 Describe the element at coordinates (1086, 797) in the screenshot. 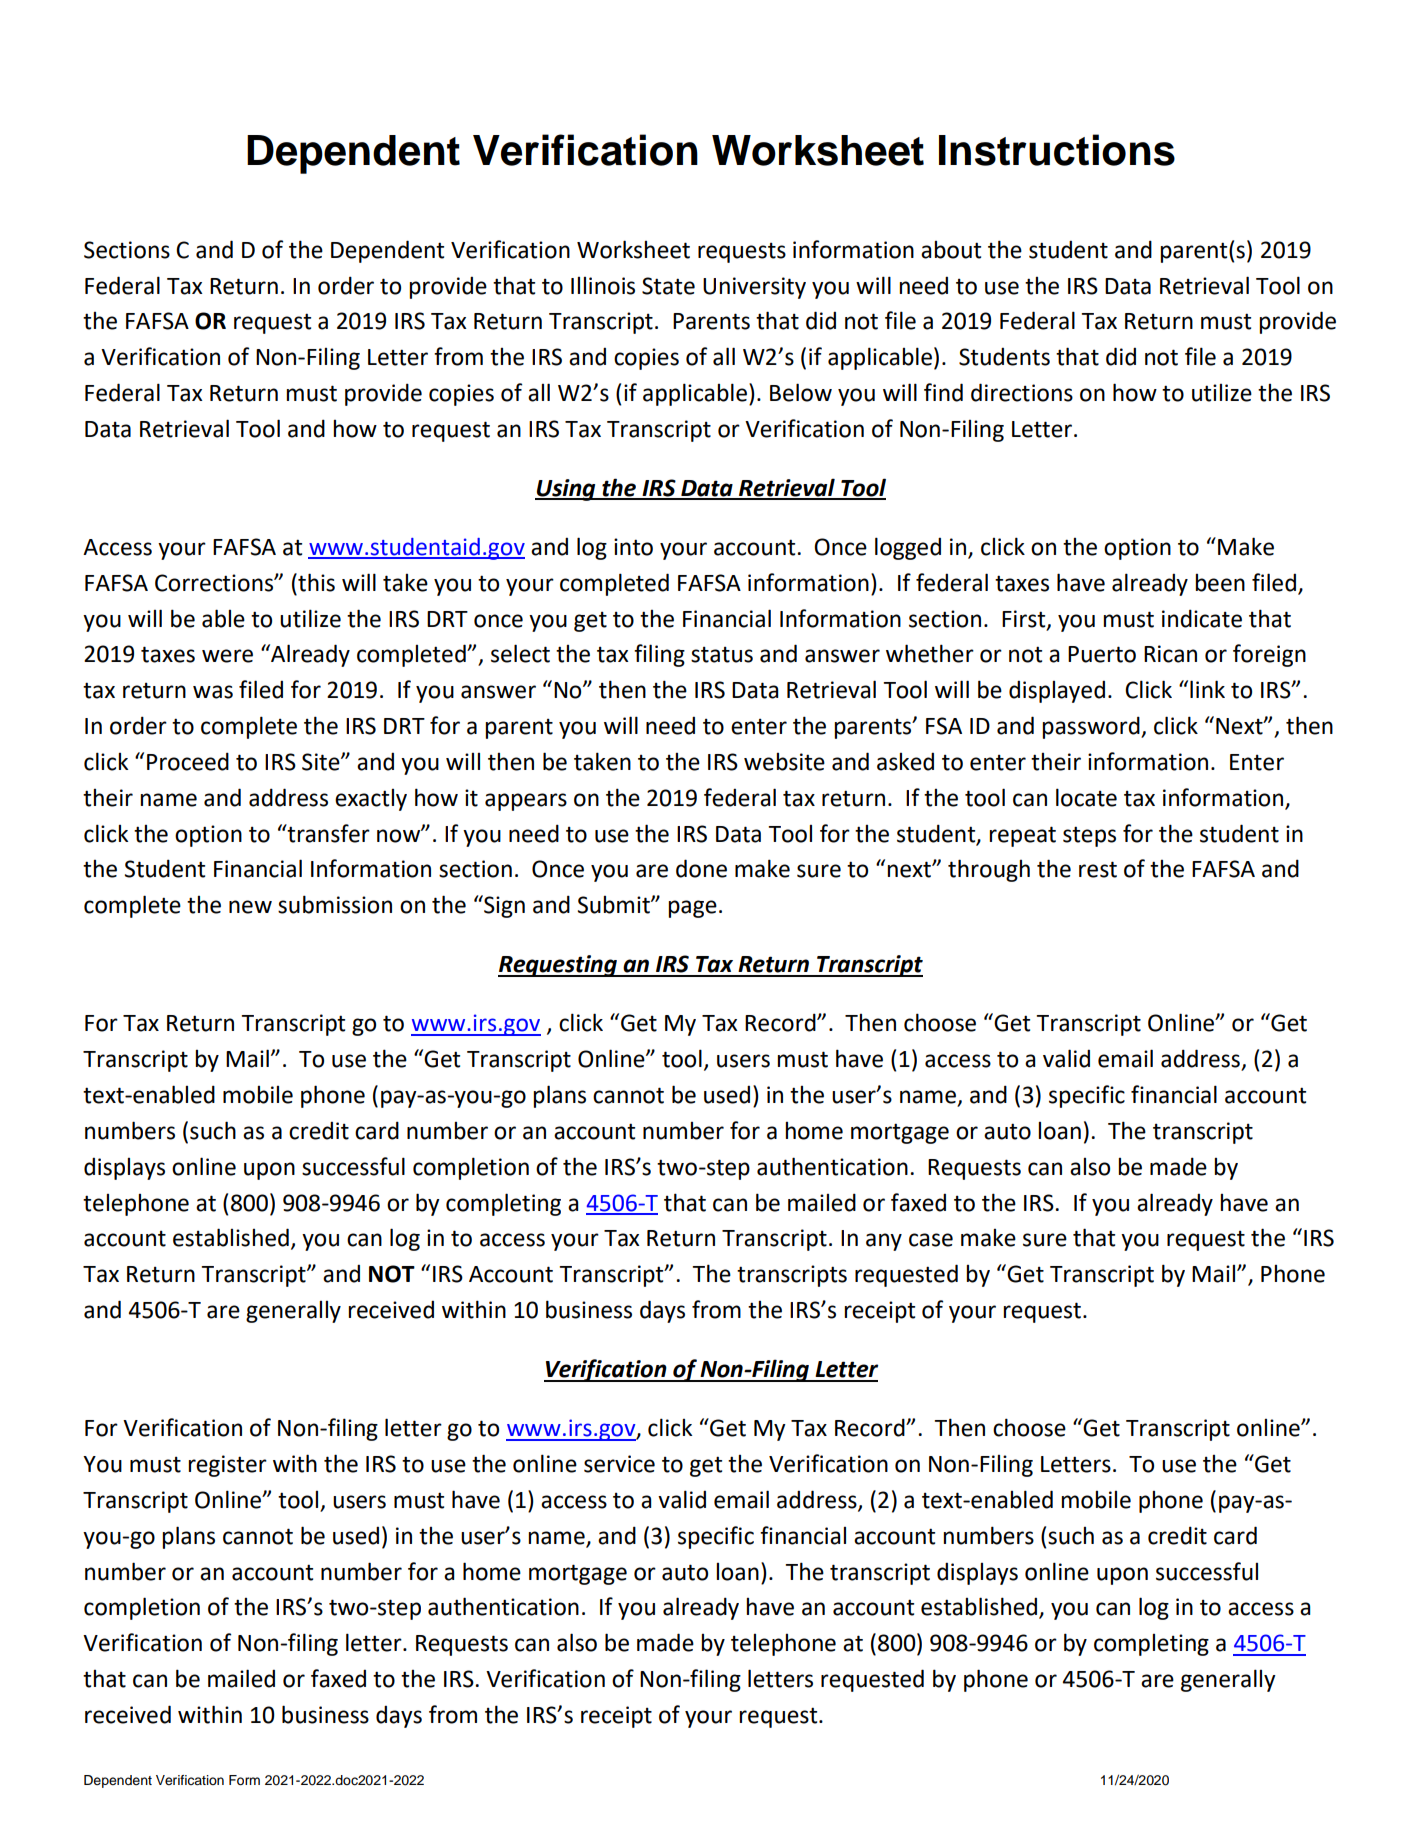

I see `locate` at that location.
